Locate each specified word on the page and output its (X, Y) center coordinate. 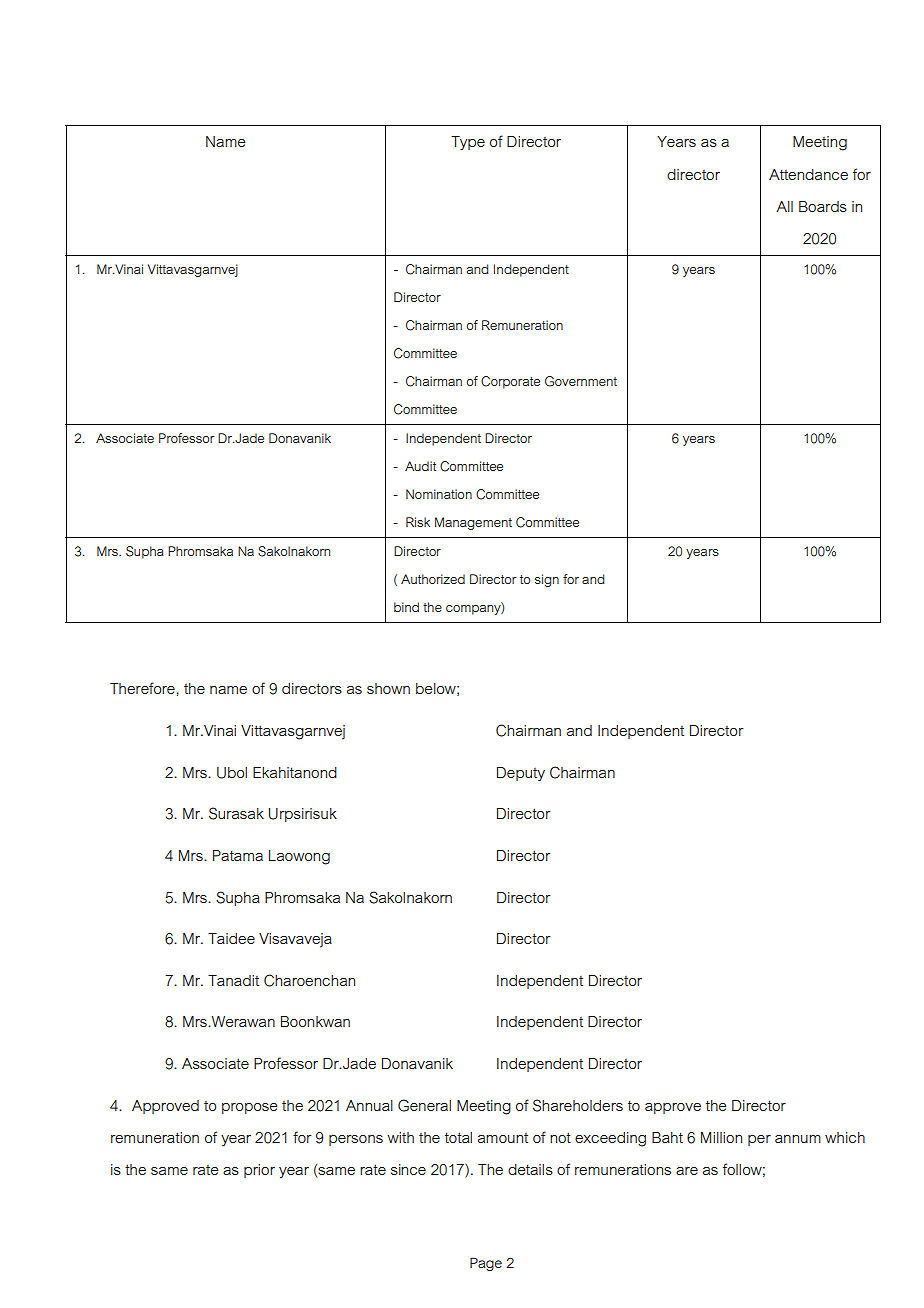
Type (468, 143)
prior (259, 1171)
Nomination (439, 494)
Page (486, 1264)
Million (721, 1137)
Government (581, 381)
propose (249, 1108)
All (784, 206)
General (424, 1105)
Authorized (433, 579)
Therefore (143, 688)
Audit (420, 466)
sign (547, 580)
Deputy (521, 774)
